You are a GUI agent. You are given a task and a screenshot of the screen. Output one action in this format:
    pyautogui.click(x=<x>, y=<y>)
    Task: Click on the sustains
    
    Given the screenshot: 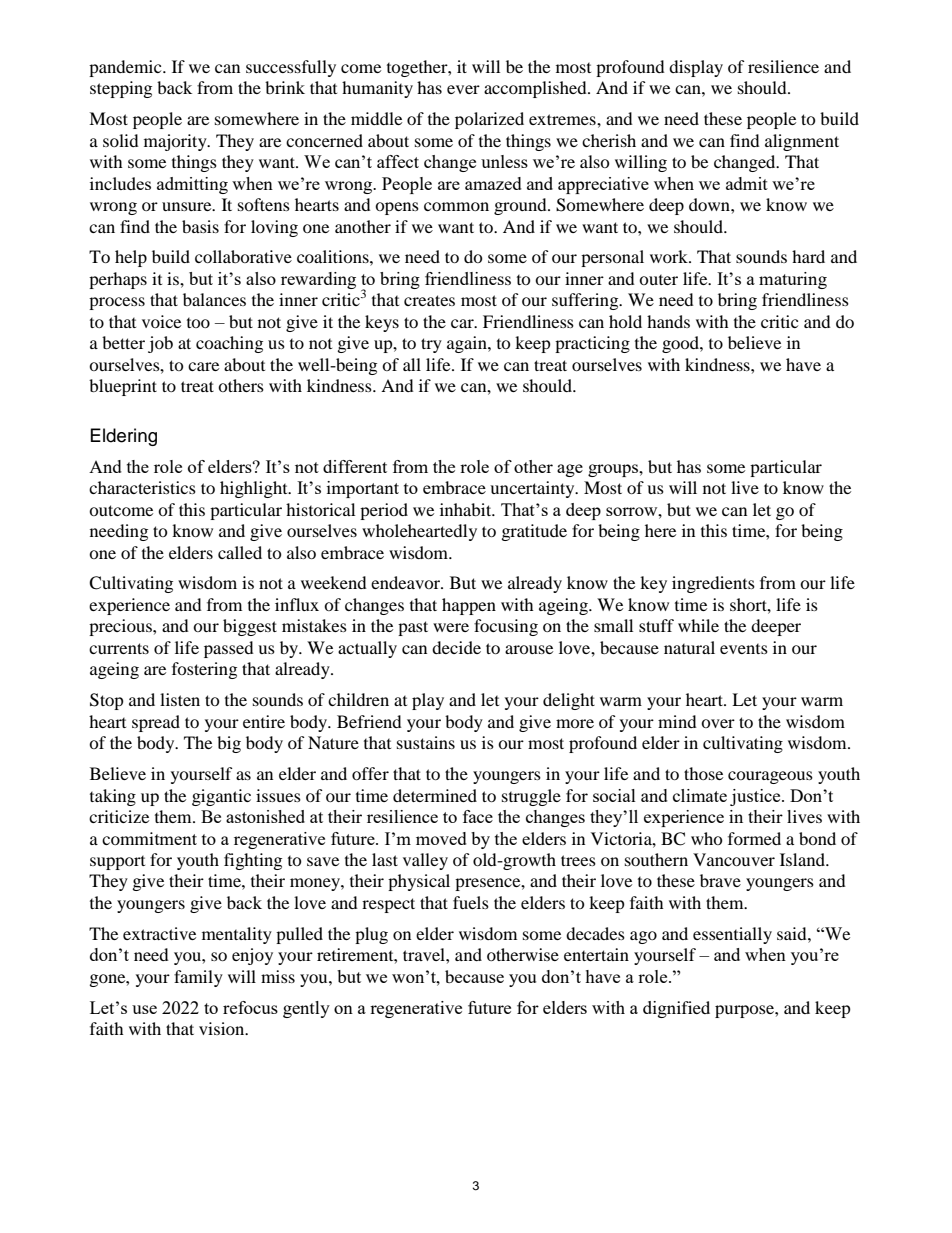 What is the action you would take?
    pyautogui.click(x=426, y=742)
